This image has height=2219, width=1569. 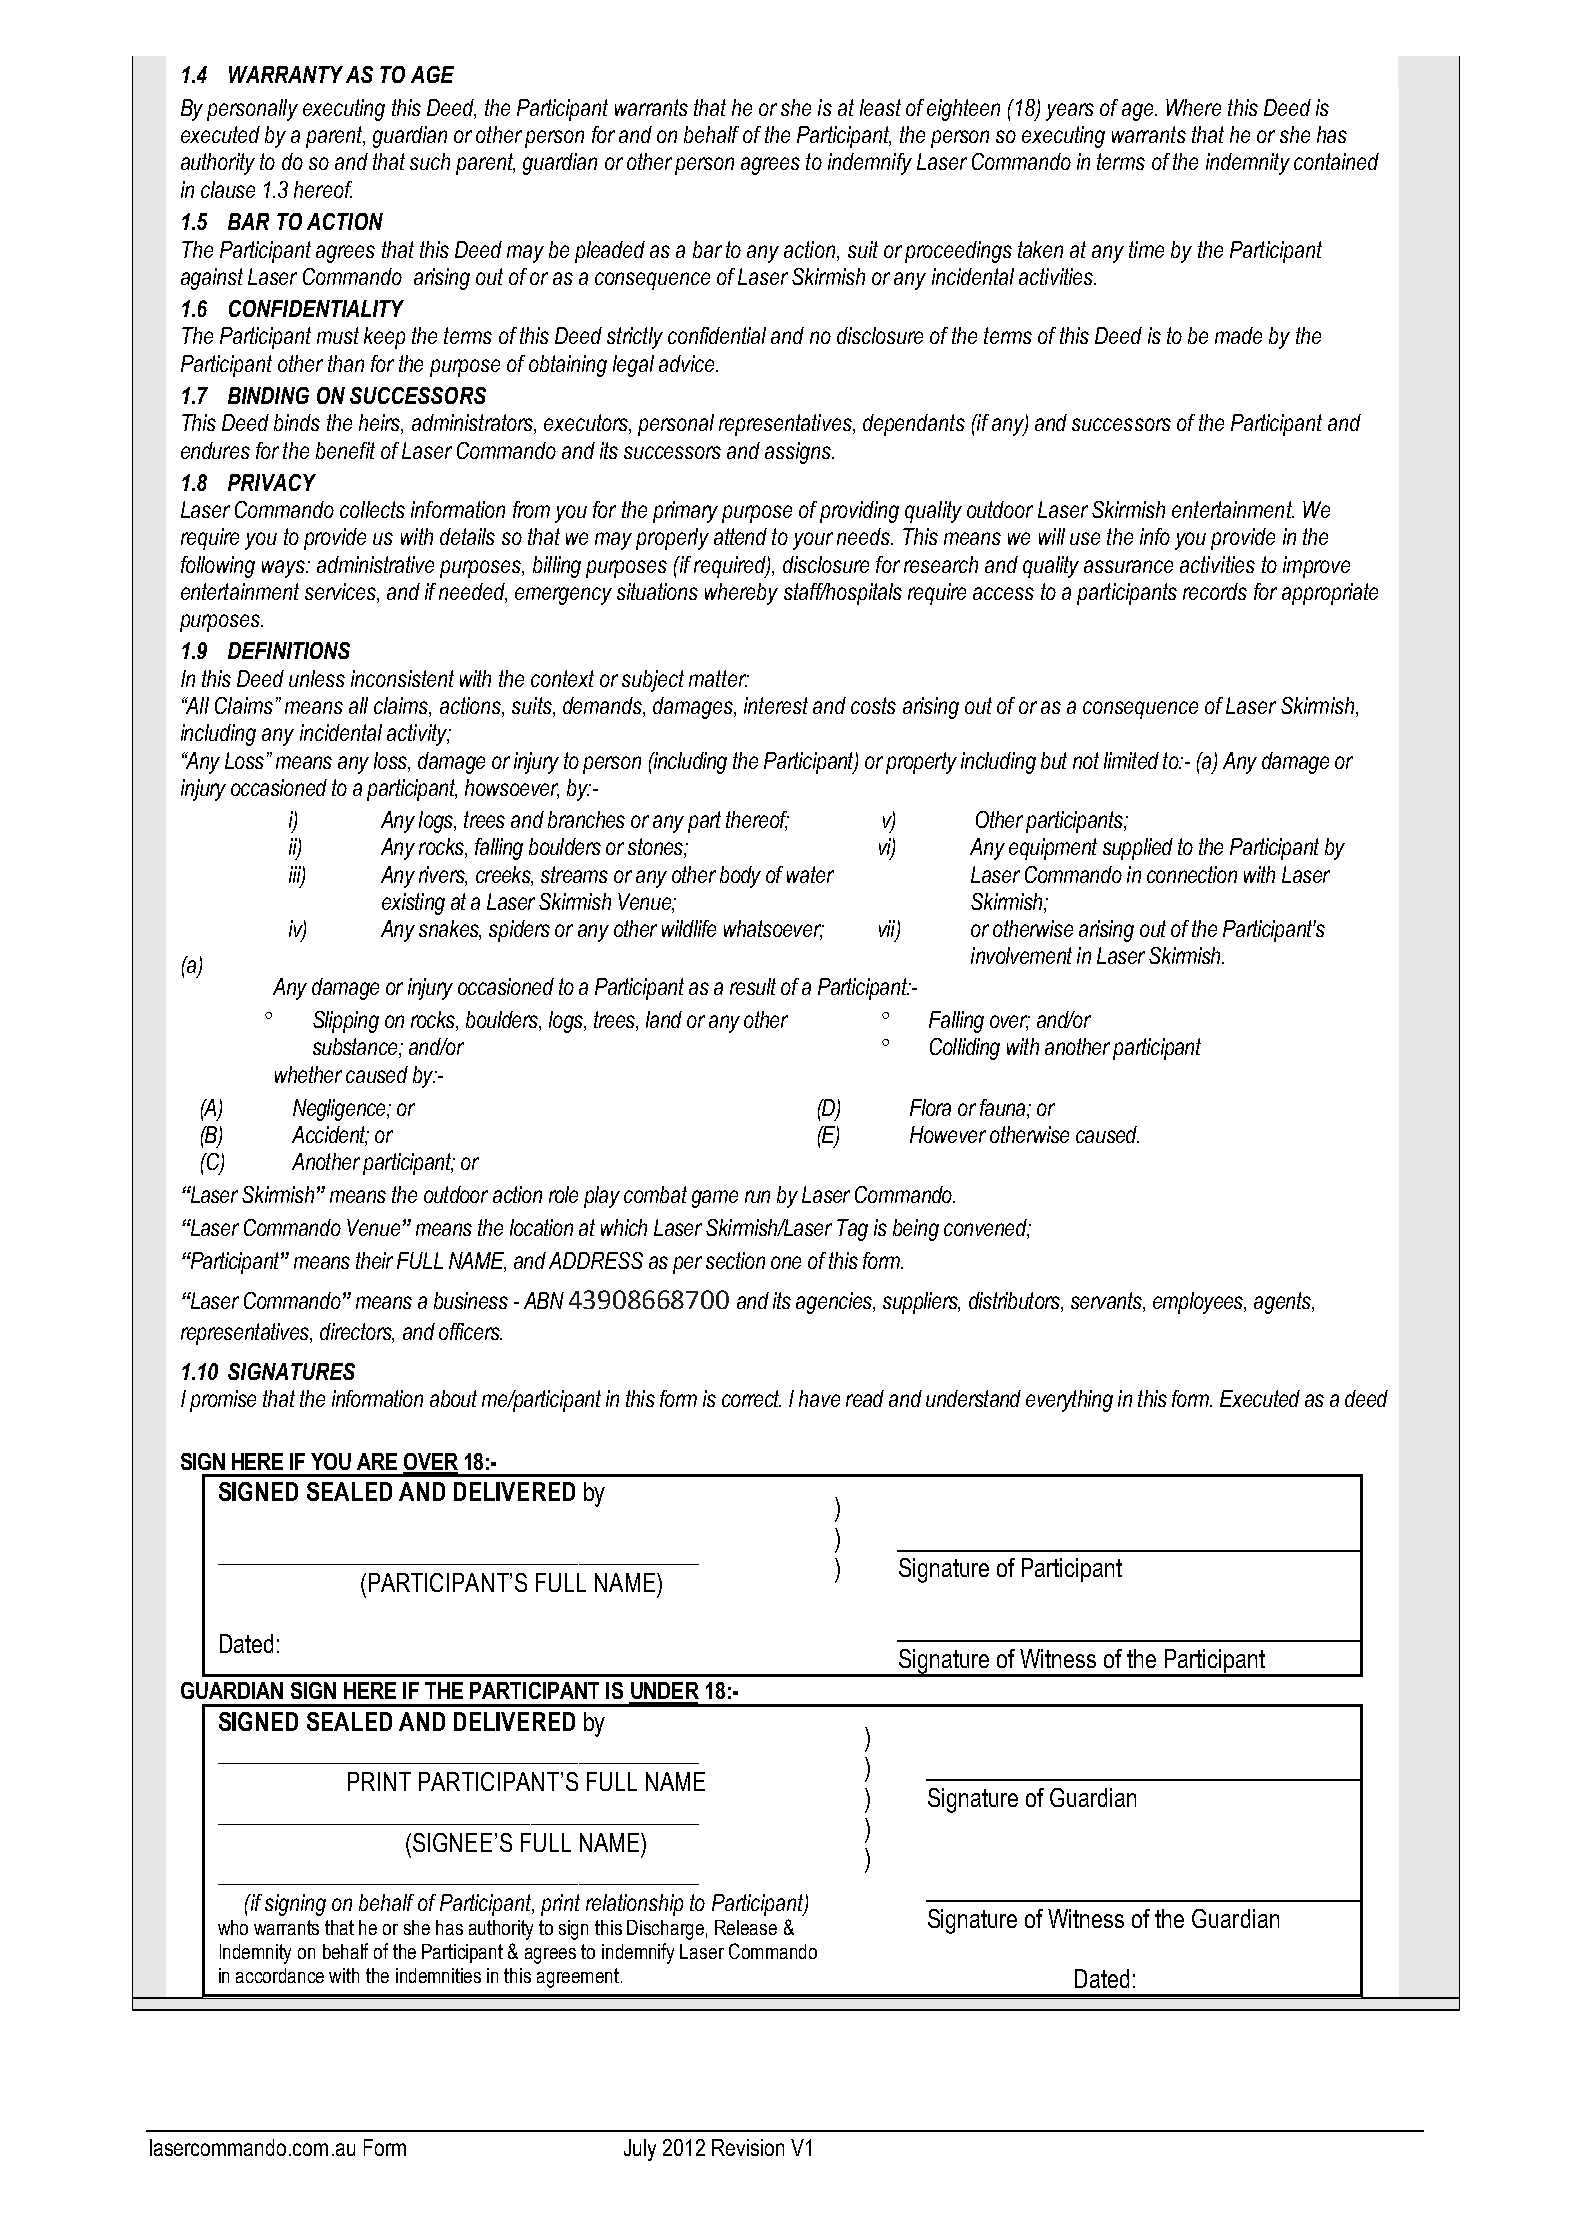 What do you see at coordinates (1069, 1401) in the image?
I see `everything` at bounding box center [1069, 1401].
